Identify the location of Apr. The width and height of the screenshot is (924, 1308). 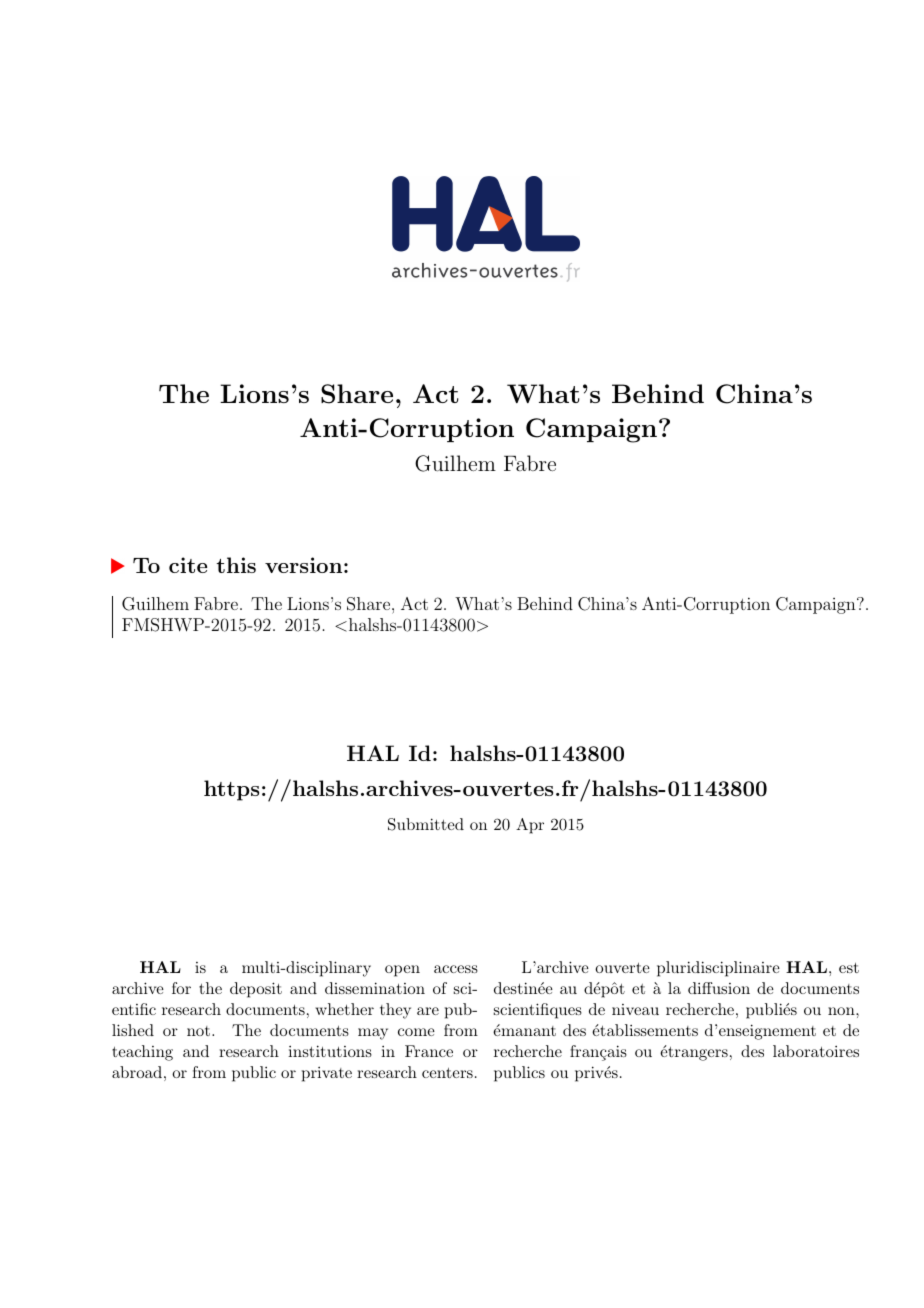
(530, 826).
